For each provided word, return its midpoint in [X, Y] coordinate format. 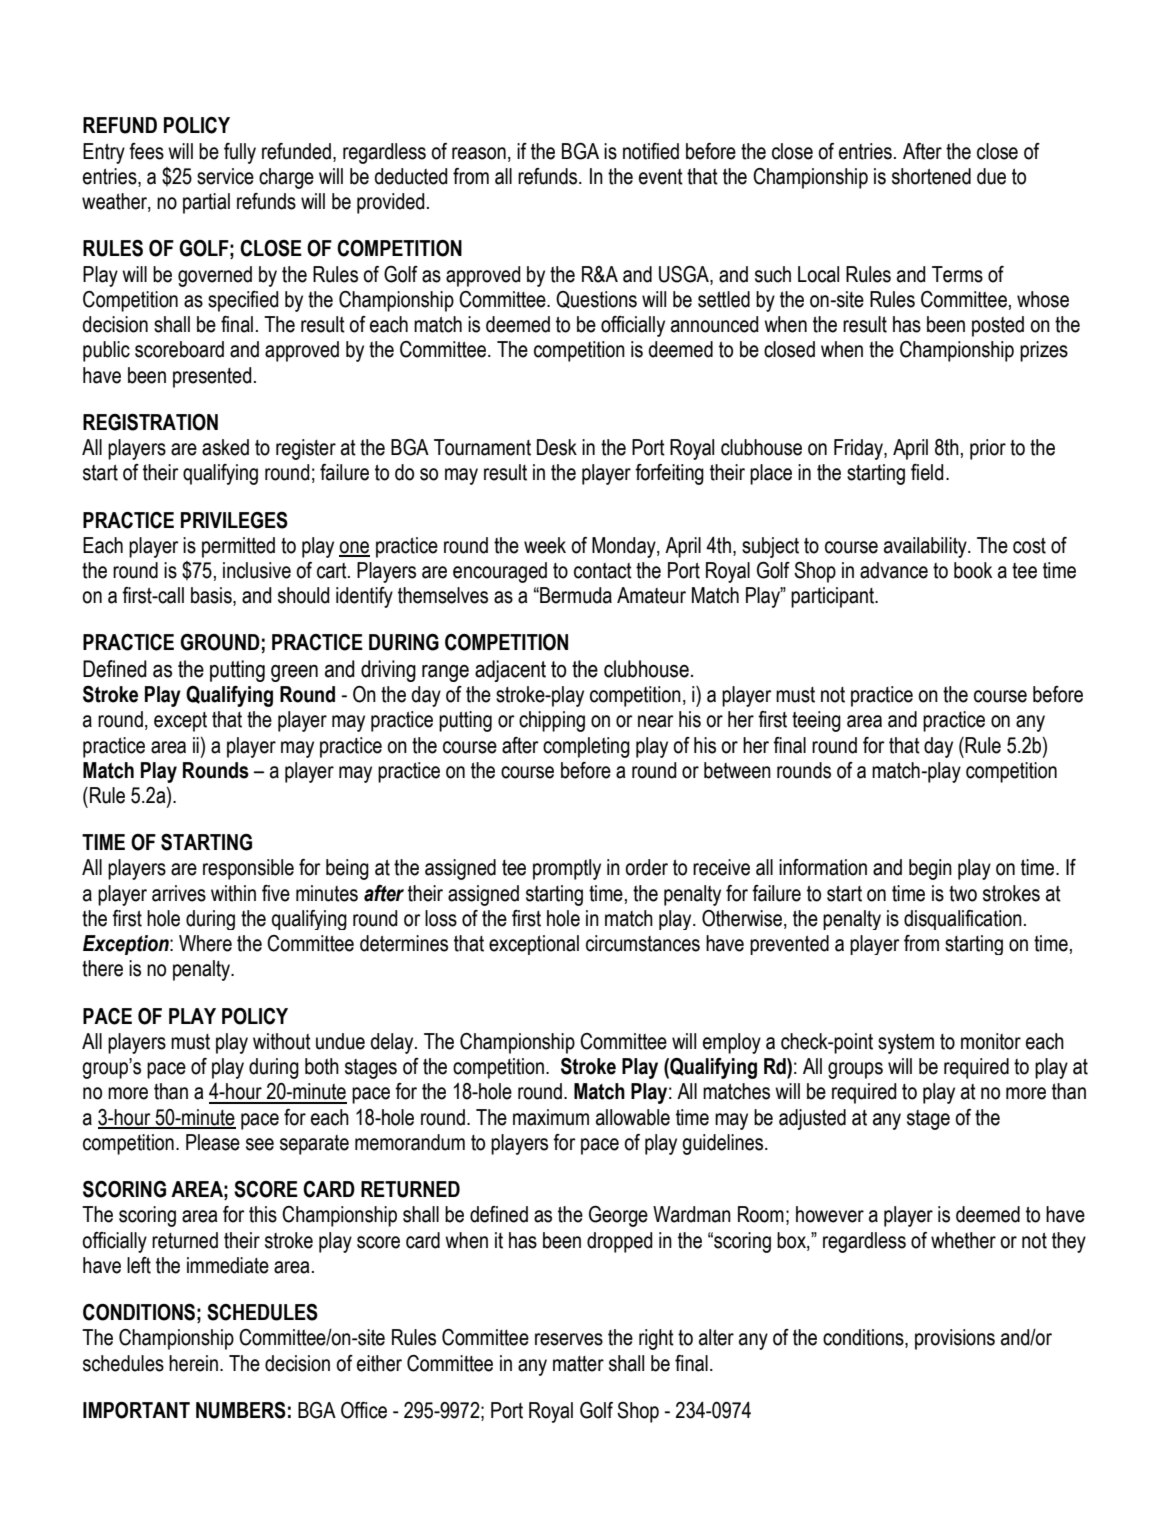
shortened [931, 176]
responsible [248, 869]
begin [930, 869]
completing [586, 747]
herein [193, 1363]
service [225, 176]
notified [651, 151]
